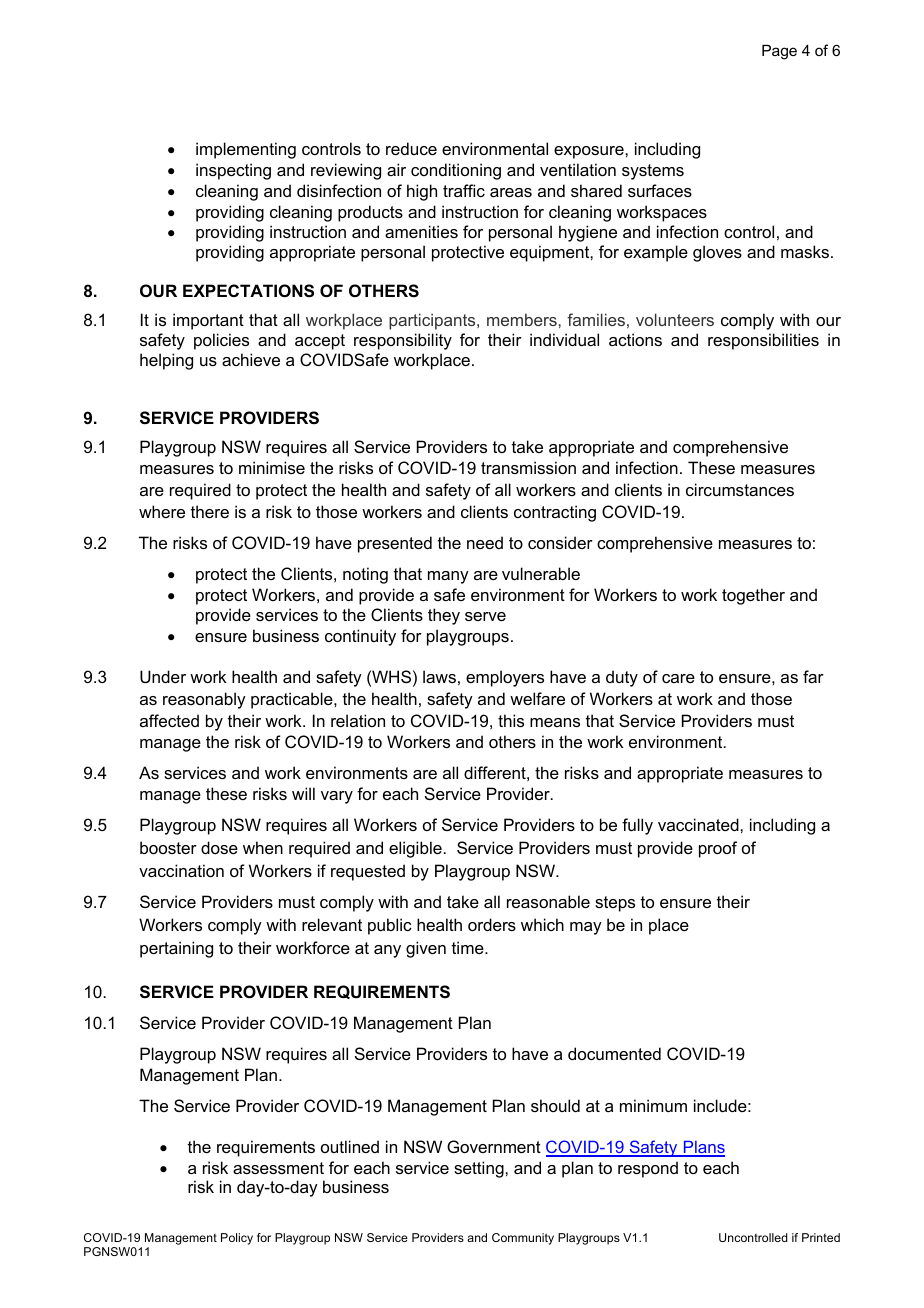 This screenshot has height=1308, width=924. What do you see at coordinates (480, 1169) in the screenshot?
I see `setting` at bounding box center [480, 1169].
